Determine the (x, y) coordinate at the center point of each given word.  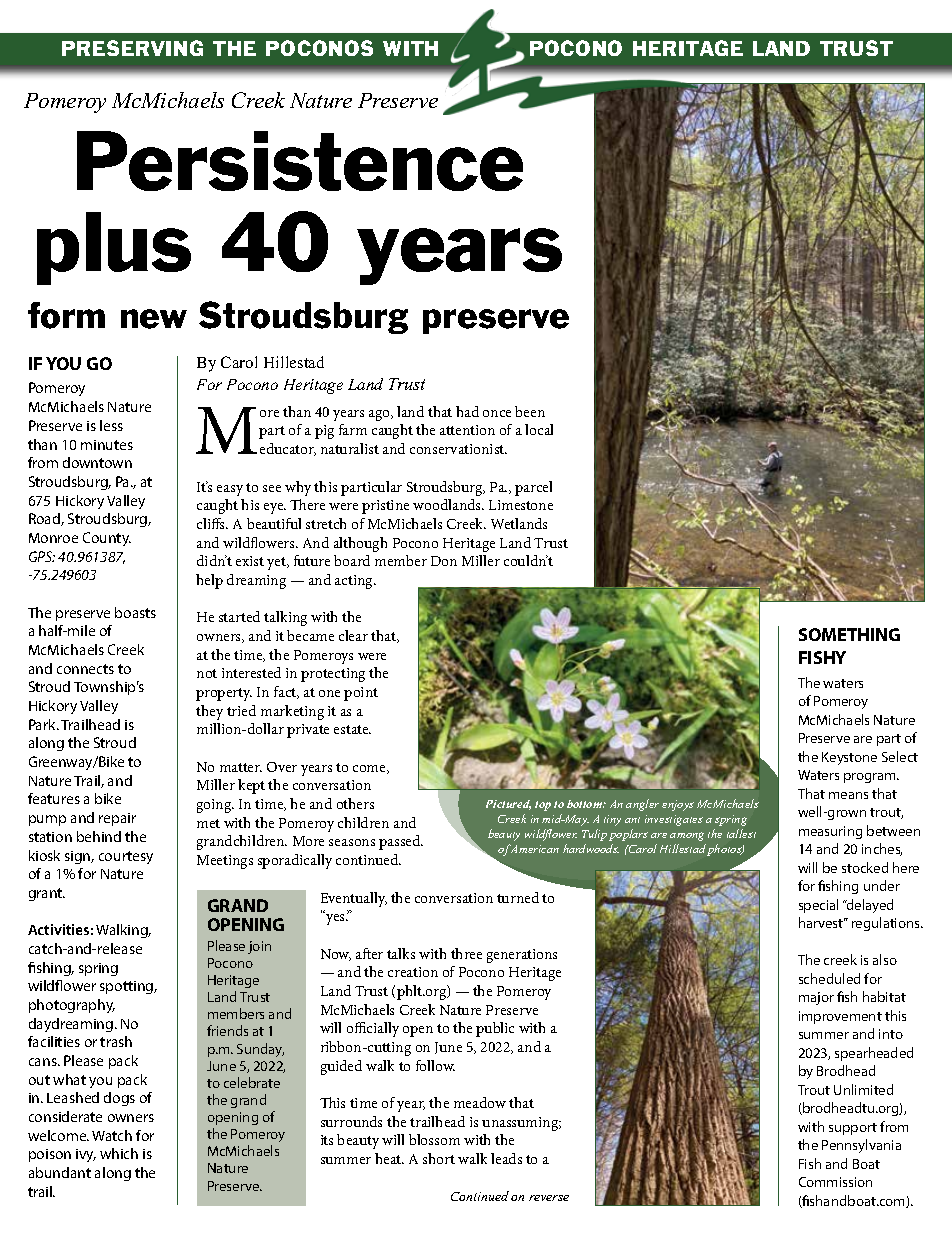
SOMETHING (849, 634)
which (119, 1153)
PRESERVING (132, 48)
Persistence (300, 161)
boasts (135, 612)
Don (444, 561)
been (530, 411)
